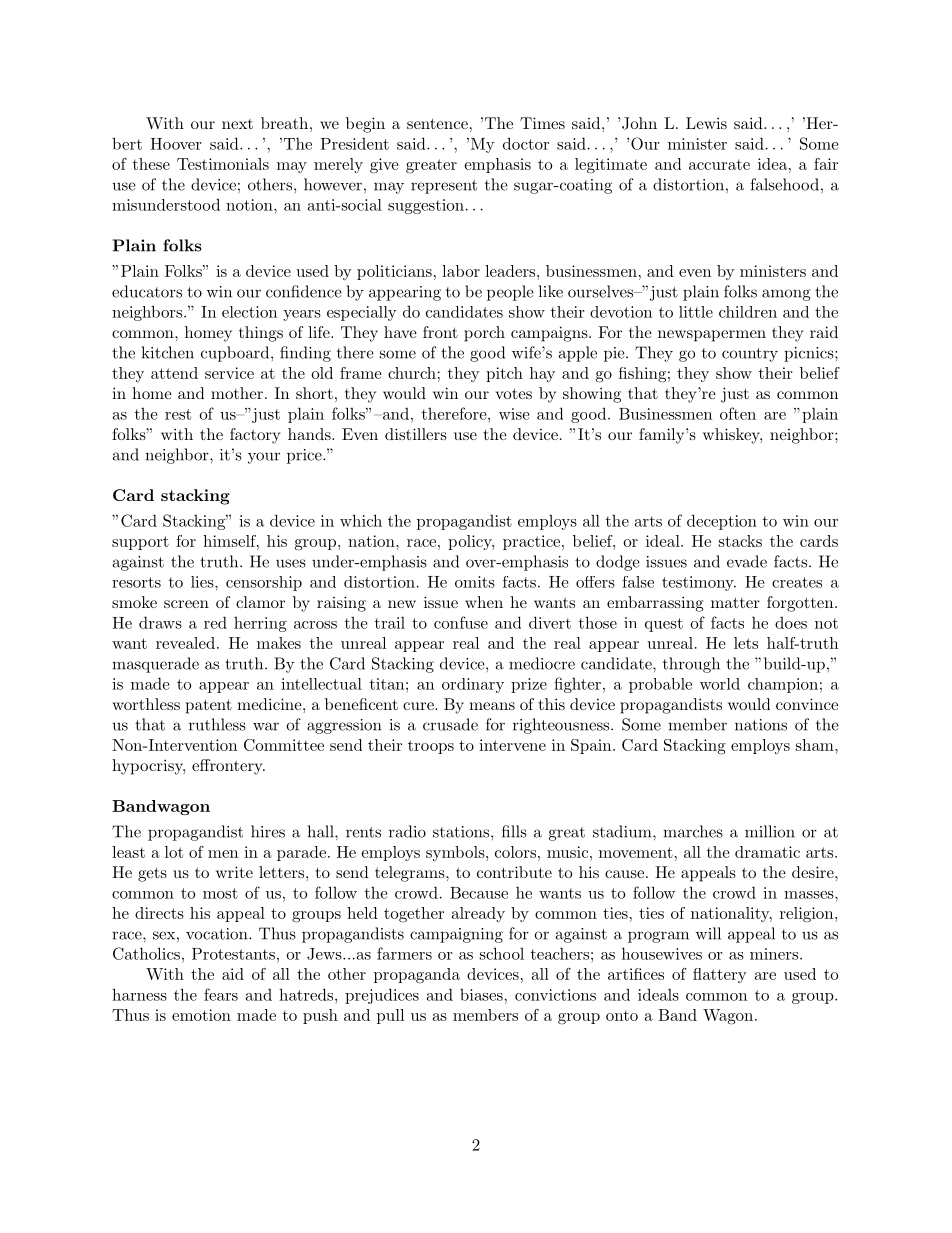 The width and height of the image is (952, 1233). Describe the element at coordinates (738, 413) in the image. I see `often` at that location.
